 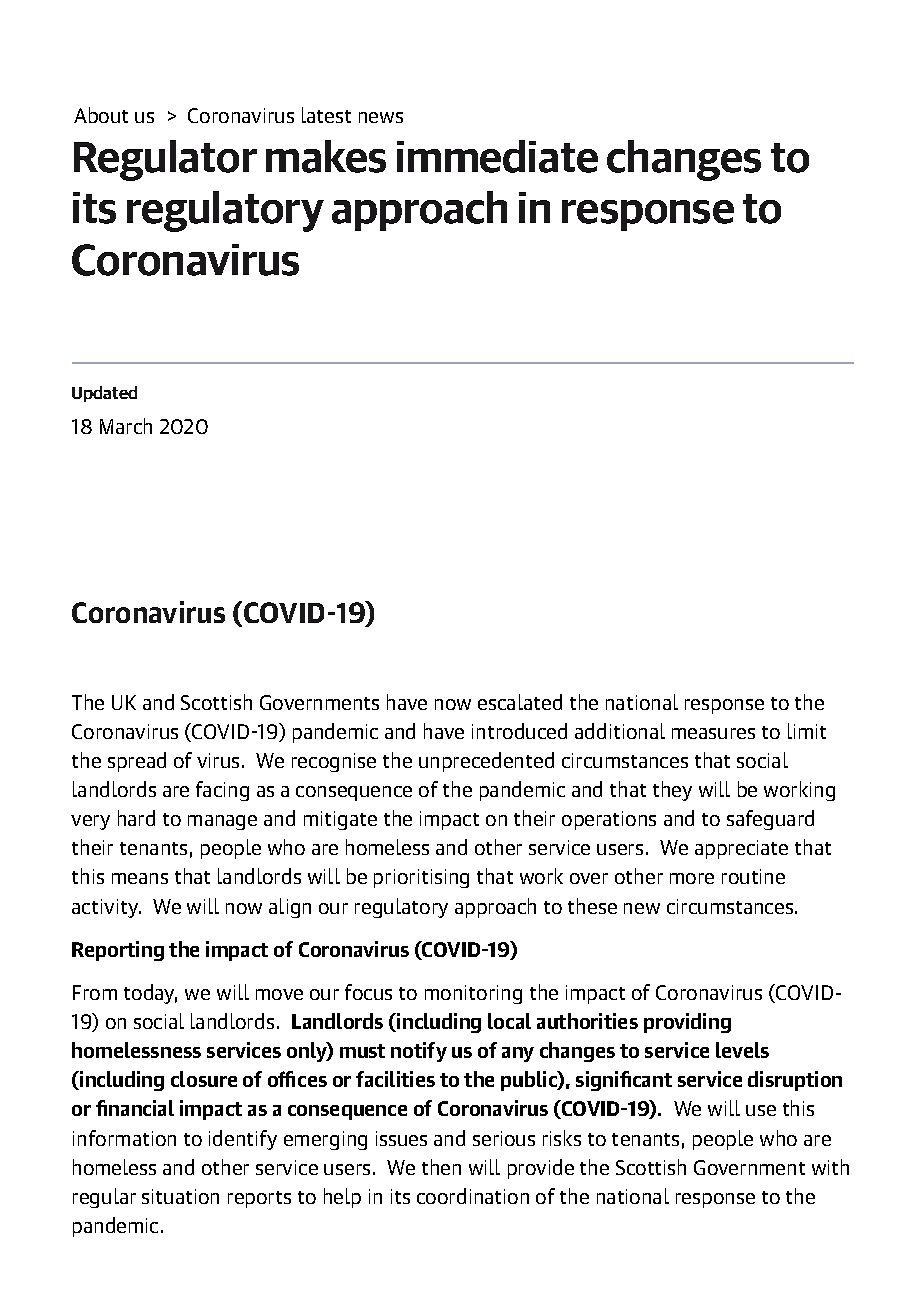 I want to click on measures, so click(x=713, y=733).
